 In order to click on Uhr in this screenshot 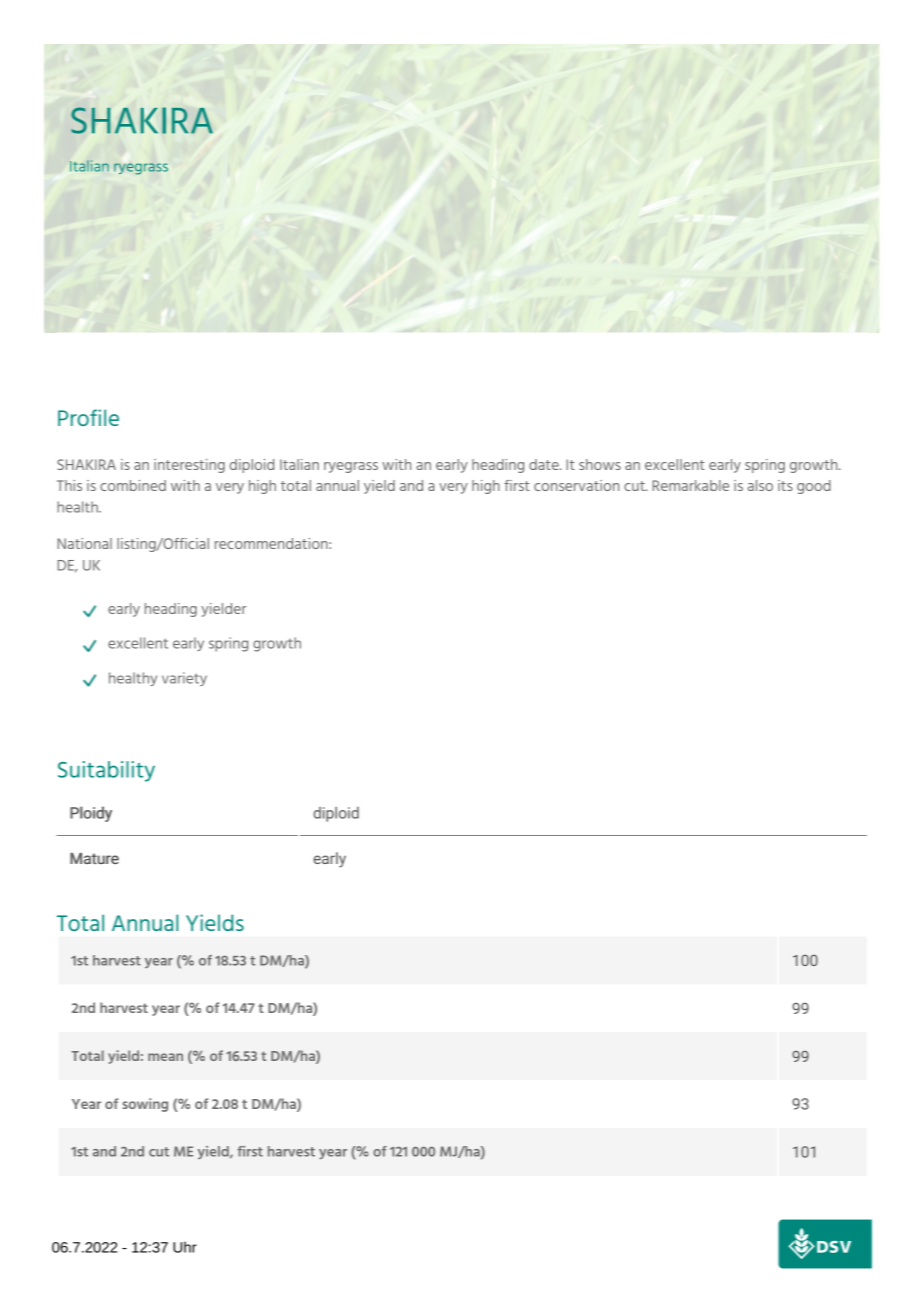, I will do `click(185, 1247)`.
